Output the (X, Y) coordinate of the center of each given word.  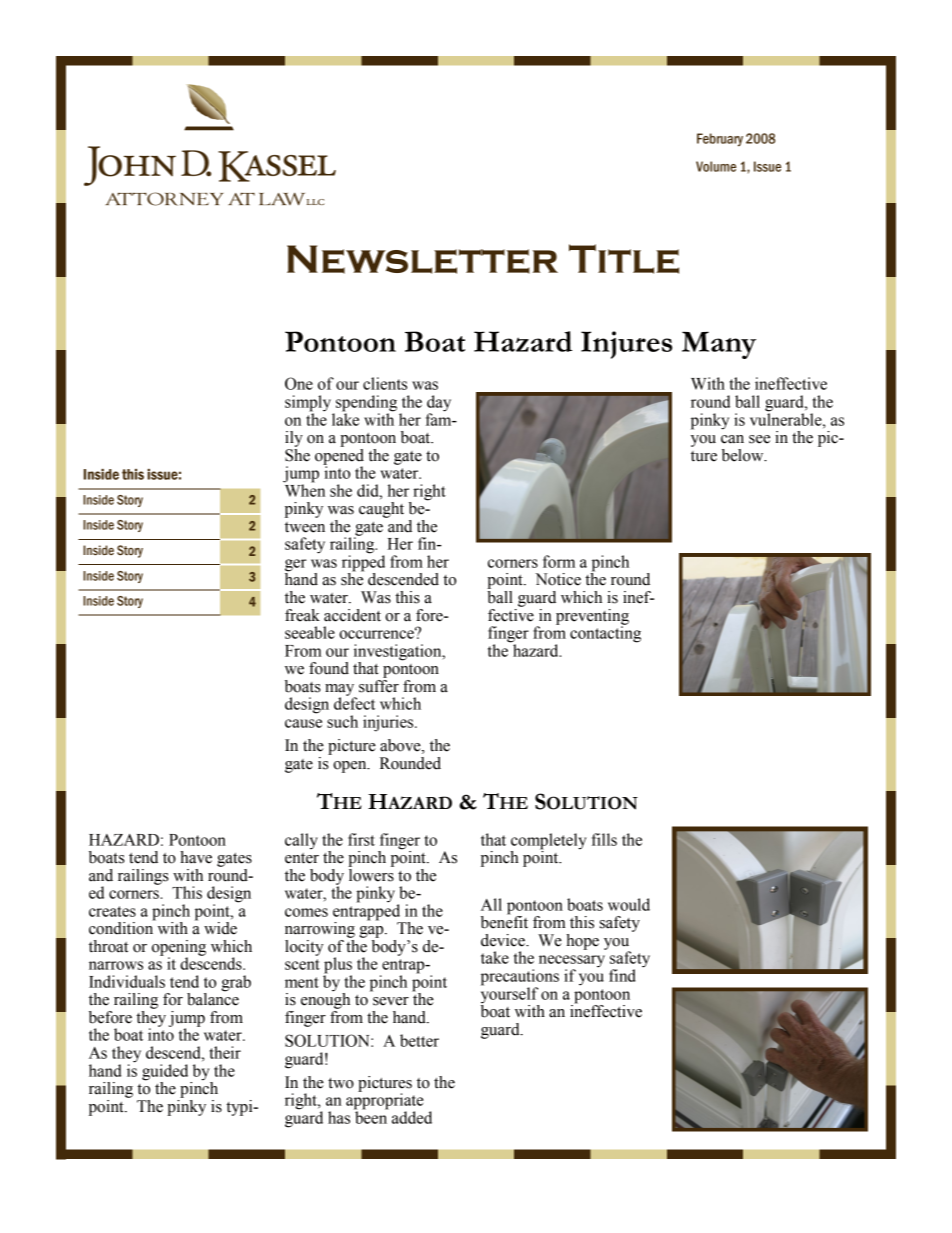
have (196, 857)
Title (624, 259)
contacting (605, 633)
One (299, 383)
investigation (399, 653)
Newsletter (422, 259)
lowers (371, 874)
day (439, 404)
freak (302, 615)
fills (604, 839)
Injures (626, 345)
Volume (716, 166)
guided (166, 1073)
